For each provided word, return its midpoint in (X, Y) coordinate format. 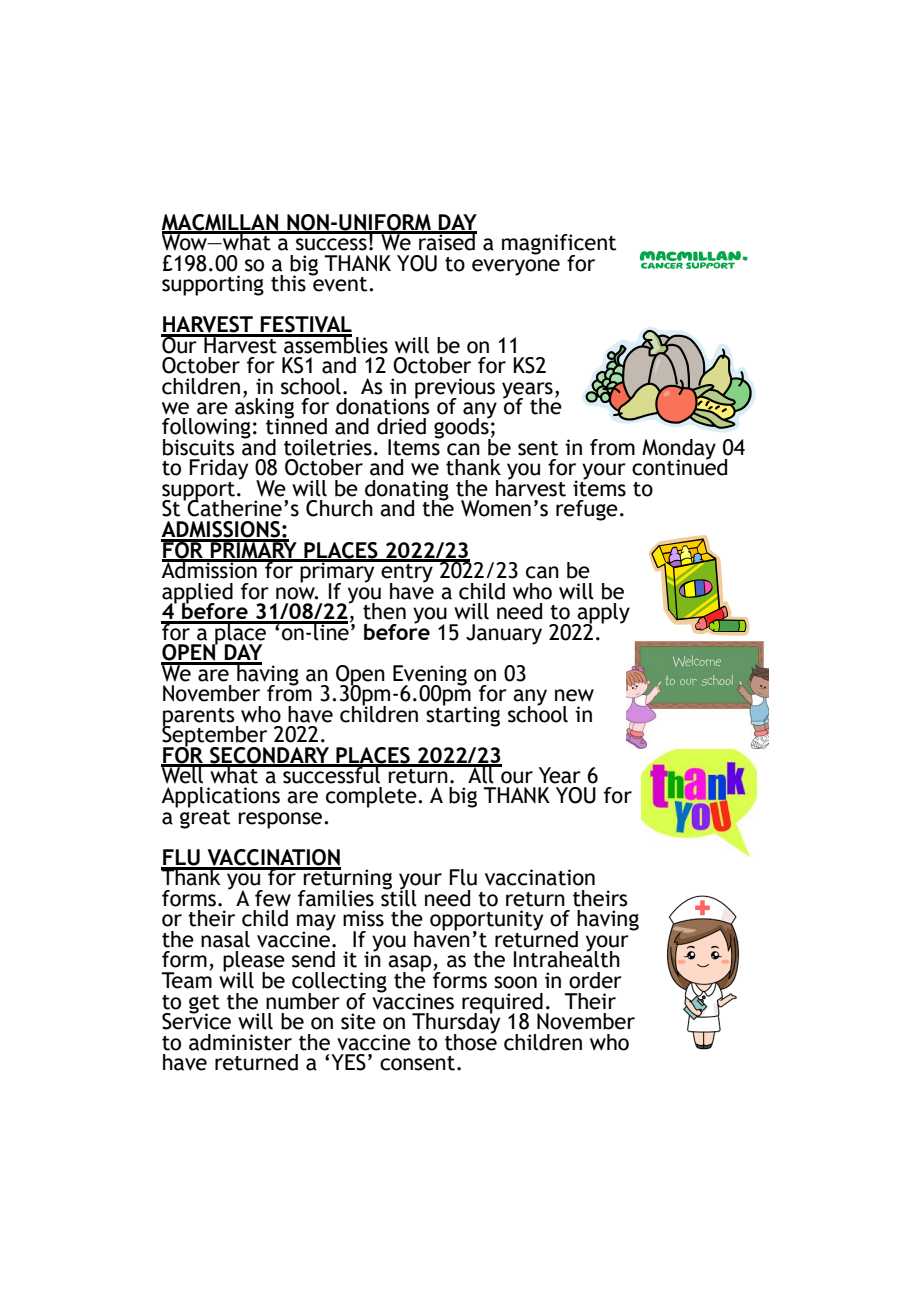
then (384, 611)
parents (199, 718)
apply (602, 614)
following (206, 429)
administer (240, 1042)
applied (197, 594)
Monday (679, 450)
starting (463, 715)
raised (447, 241)
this (288, 283)
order (595, 980)
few (273, 898)
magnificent (559, 245)
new (574, 695)
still (399, 897)
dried (401, 426)
